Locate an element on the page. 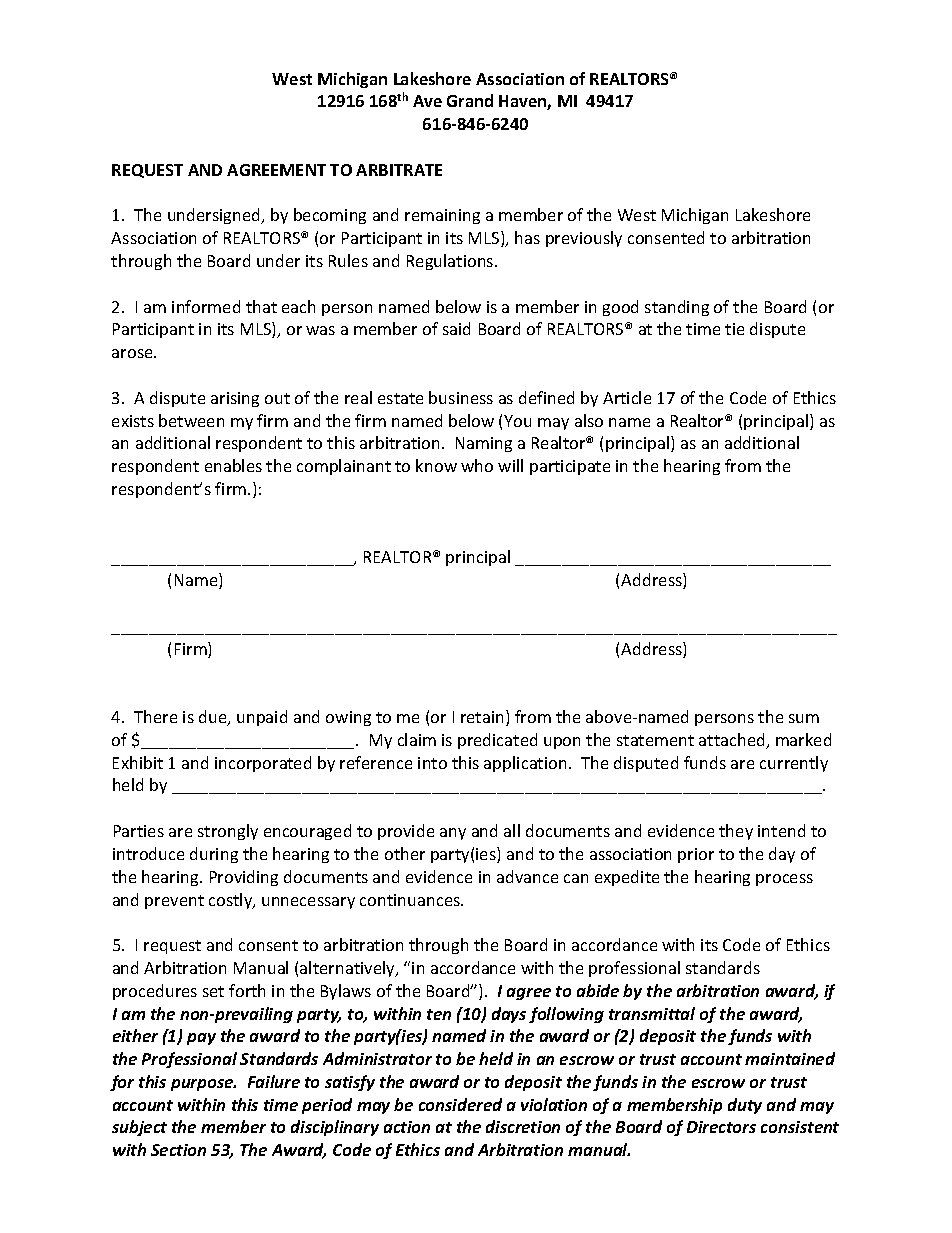 Image resolution: width=952 pixels, height=1233 pixels. Directors is located at coordinates (721, 1127).
